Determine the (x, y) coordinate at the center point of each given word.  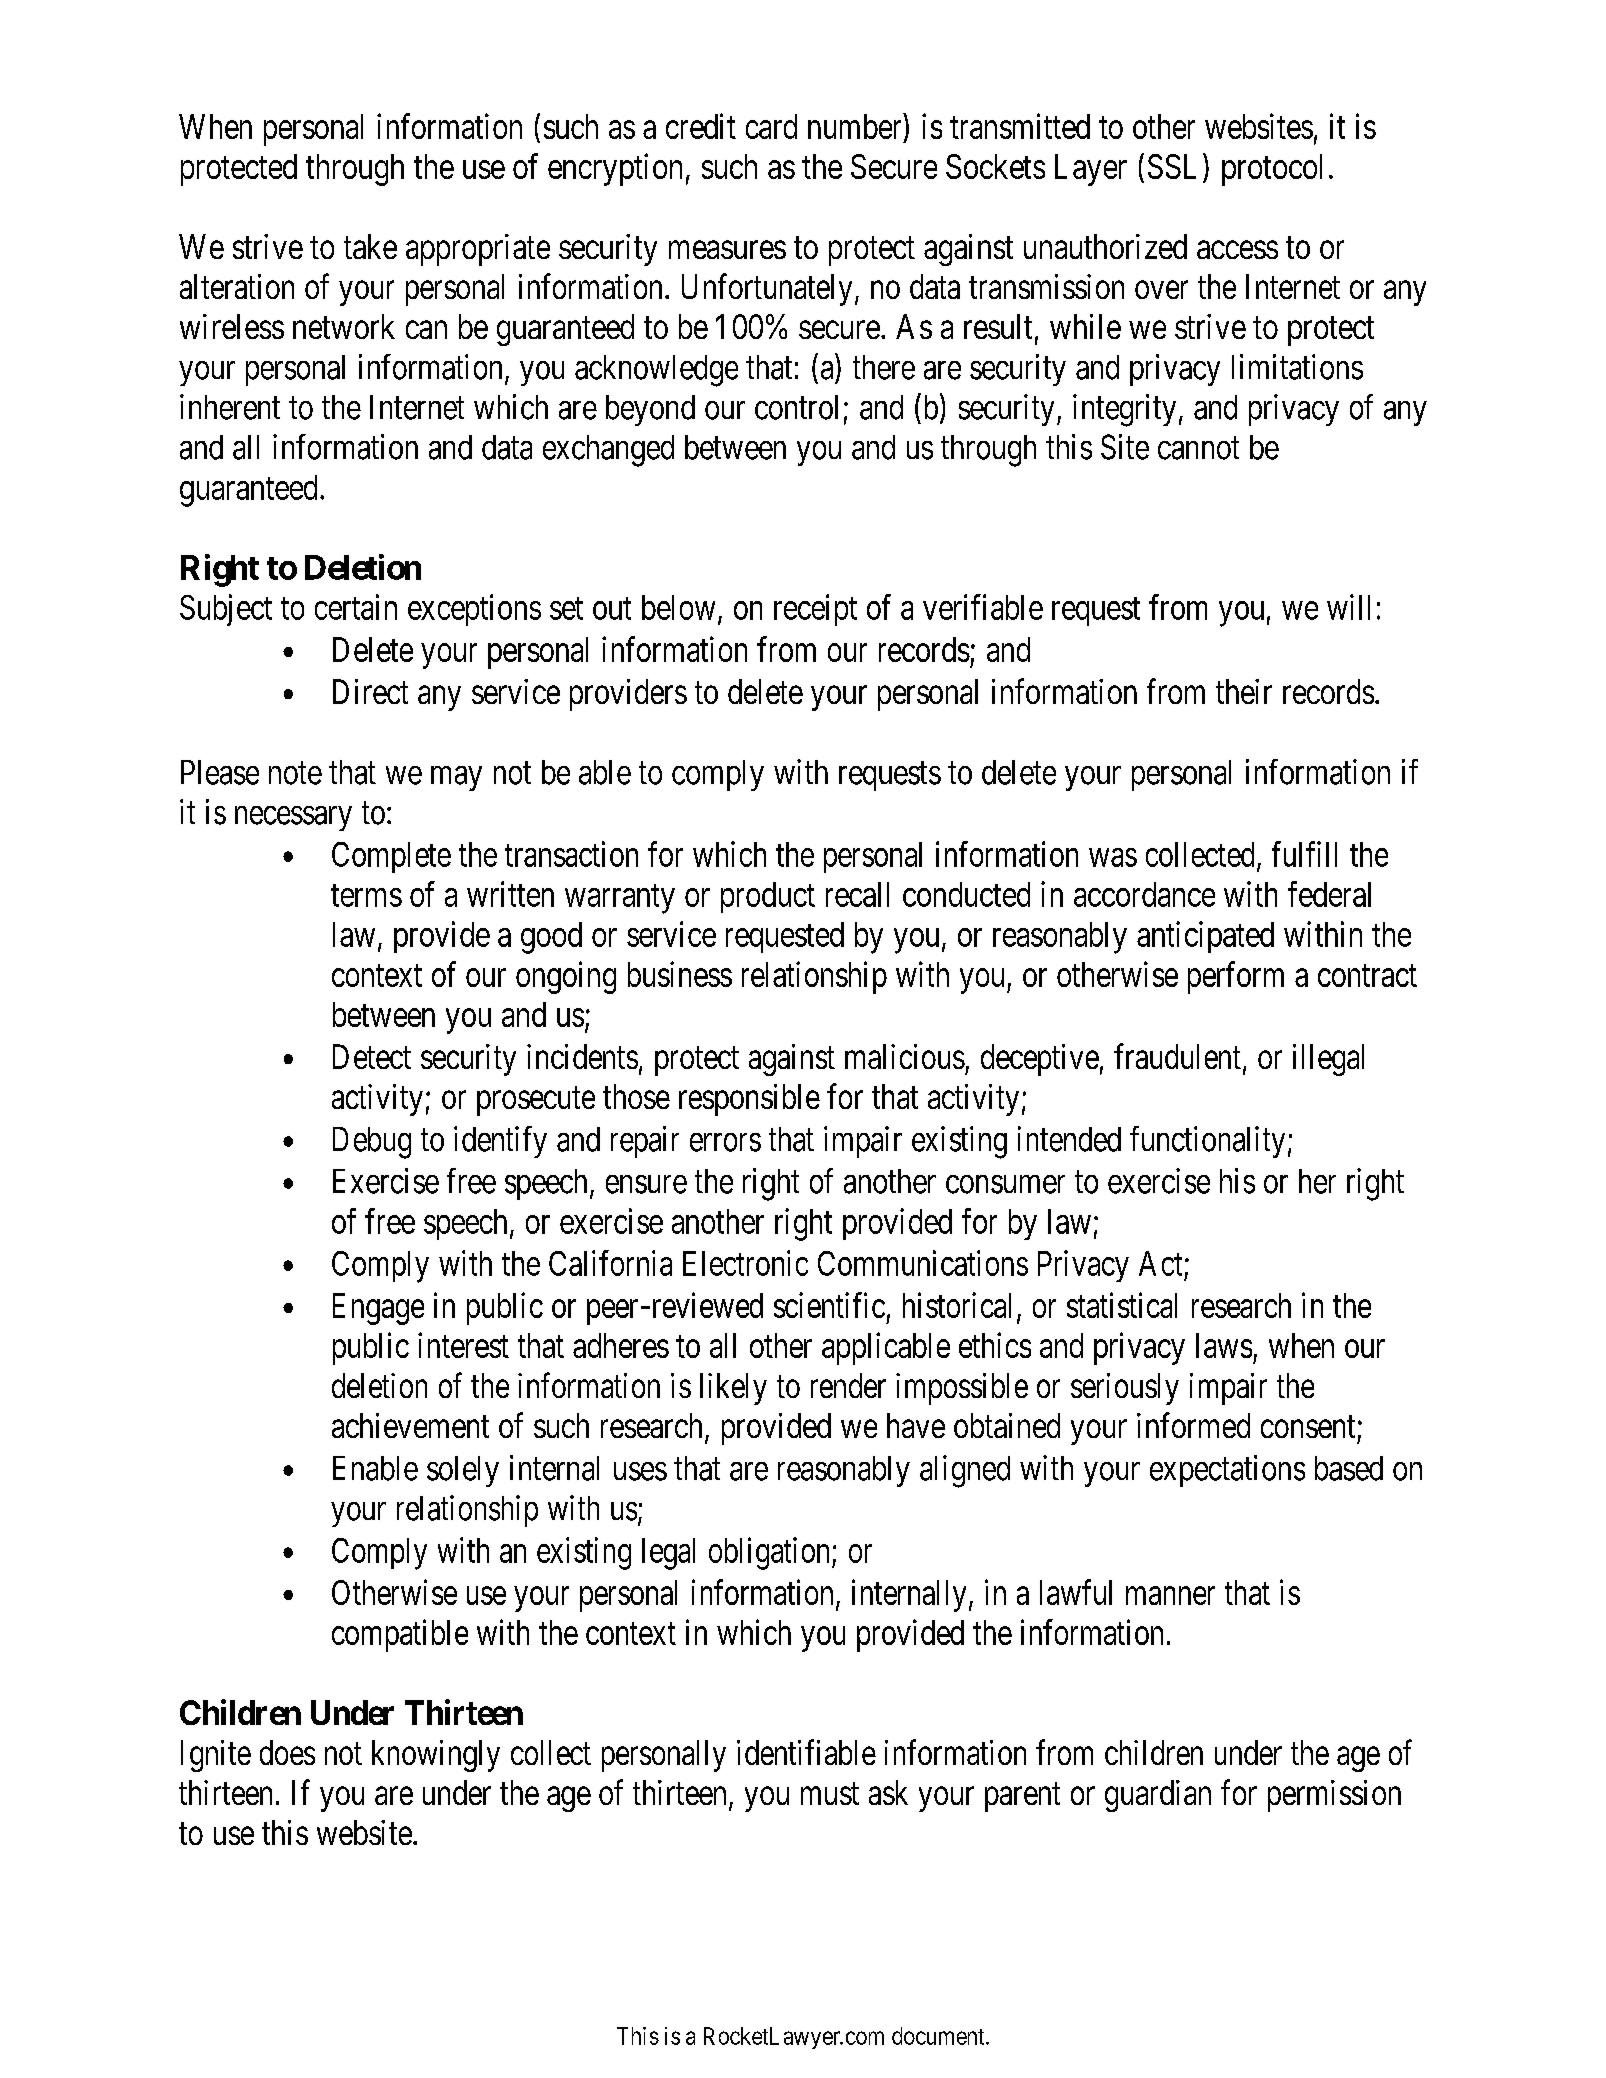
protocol (1272, 170)
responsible (749, 1100)
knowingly (436, 1756)
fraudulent (1177, 1056)
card (771, 126)
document (939, 2036)
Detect (372, 1056)
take (370, 246)
